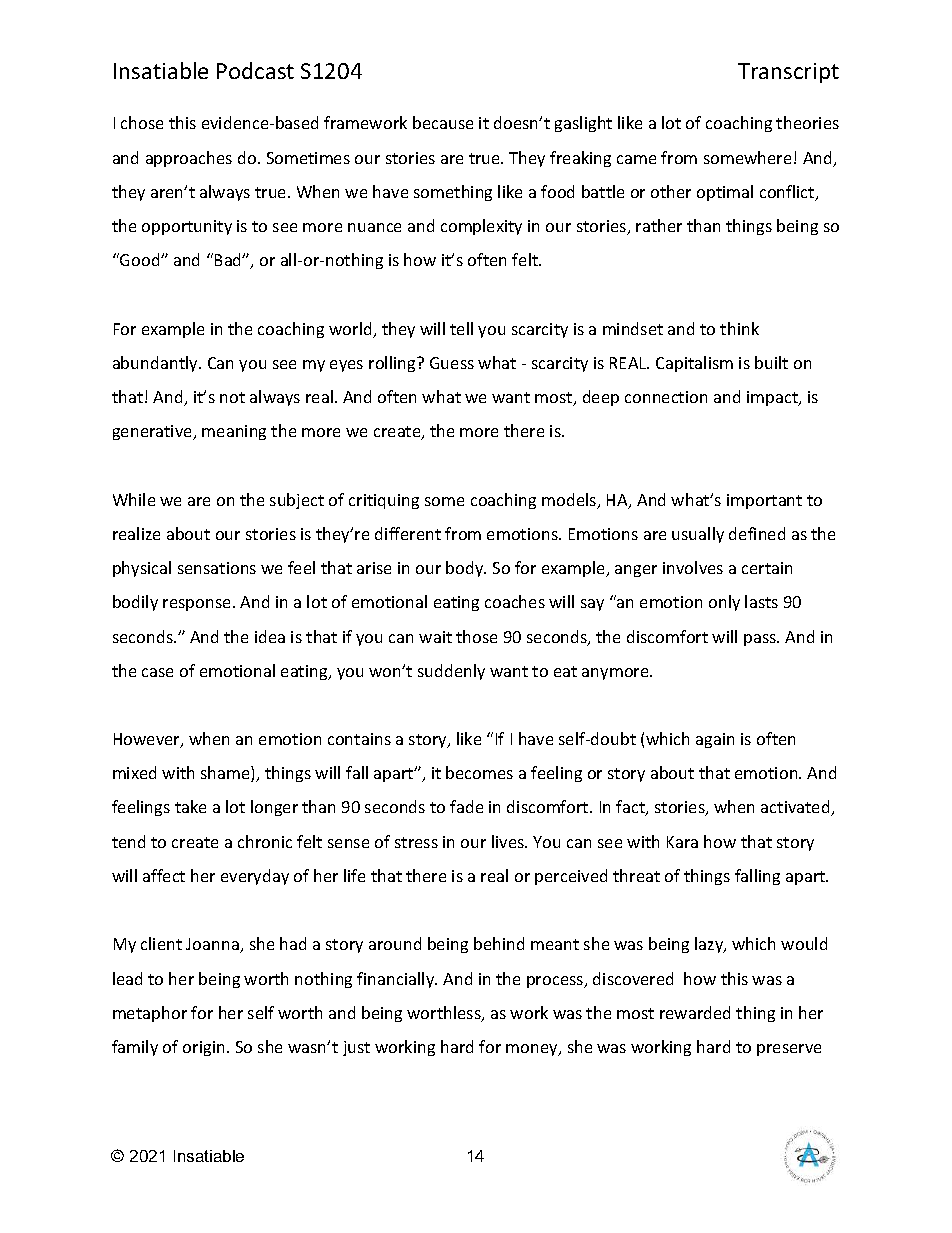  I want to click on Transcript, so click(788, 73).
